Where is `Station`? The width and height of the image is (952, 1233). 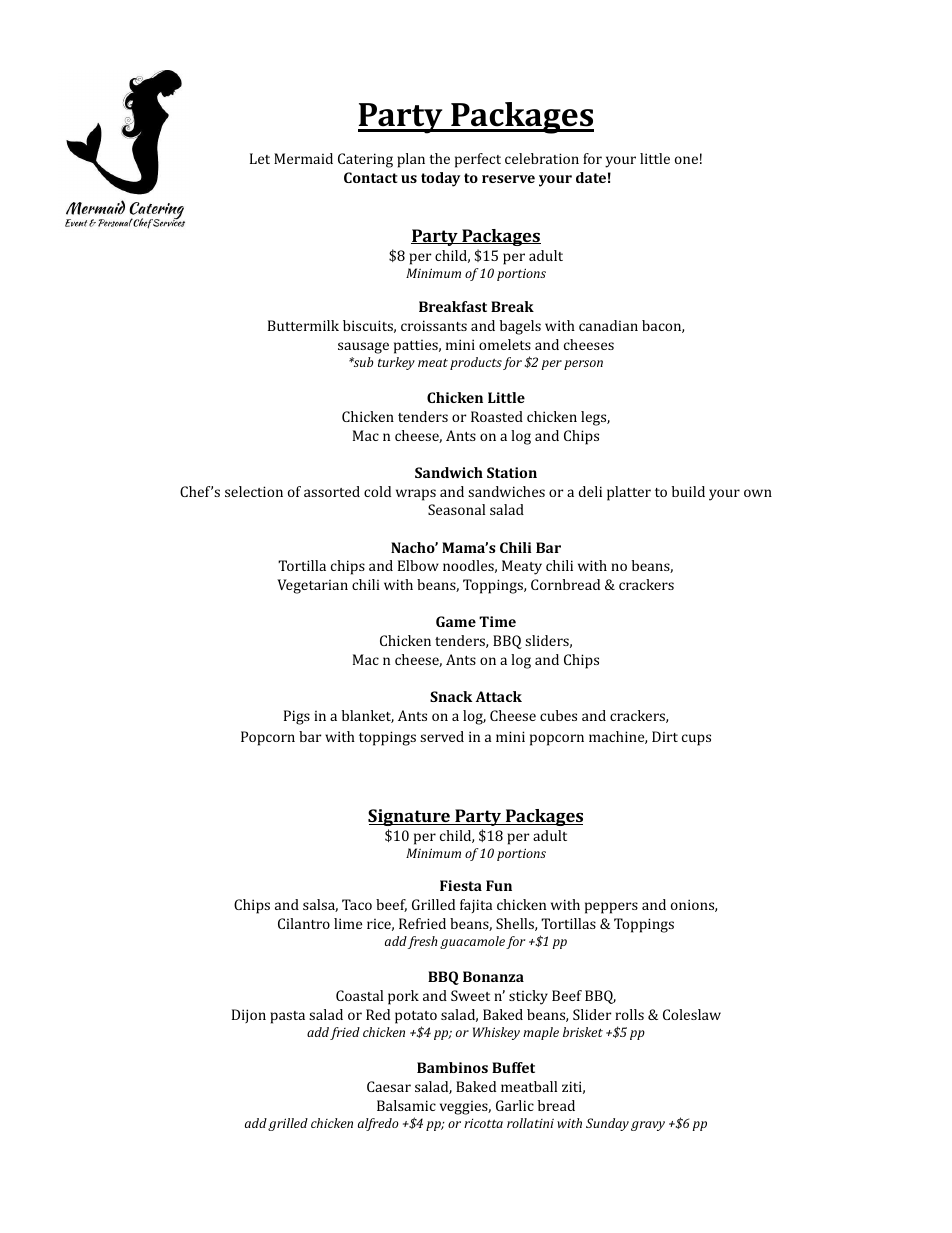 Station is located at coordinates (512, 472).
